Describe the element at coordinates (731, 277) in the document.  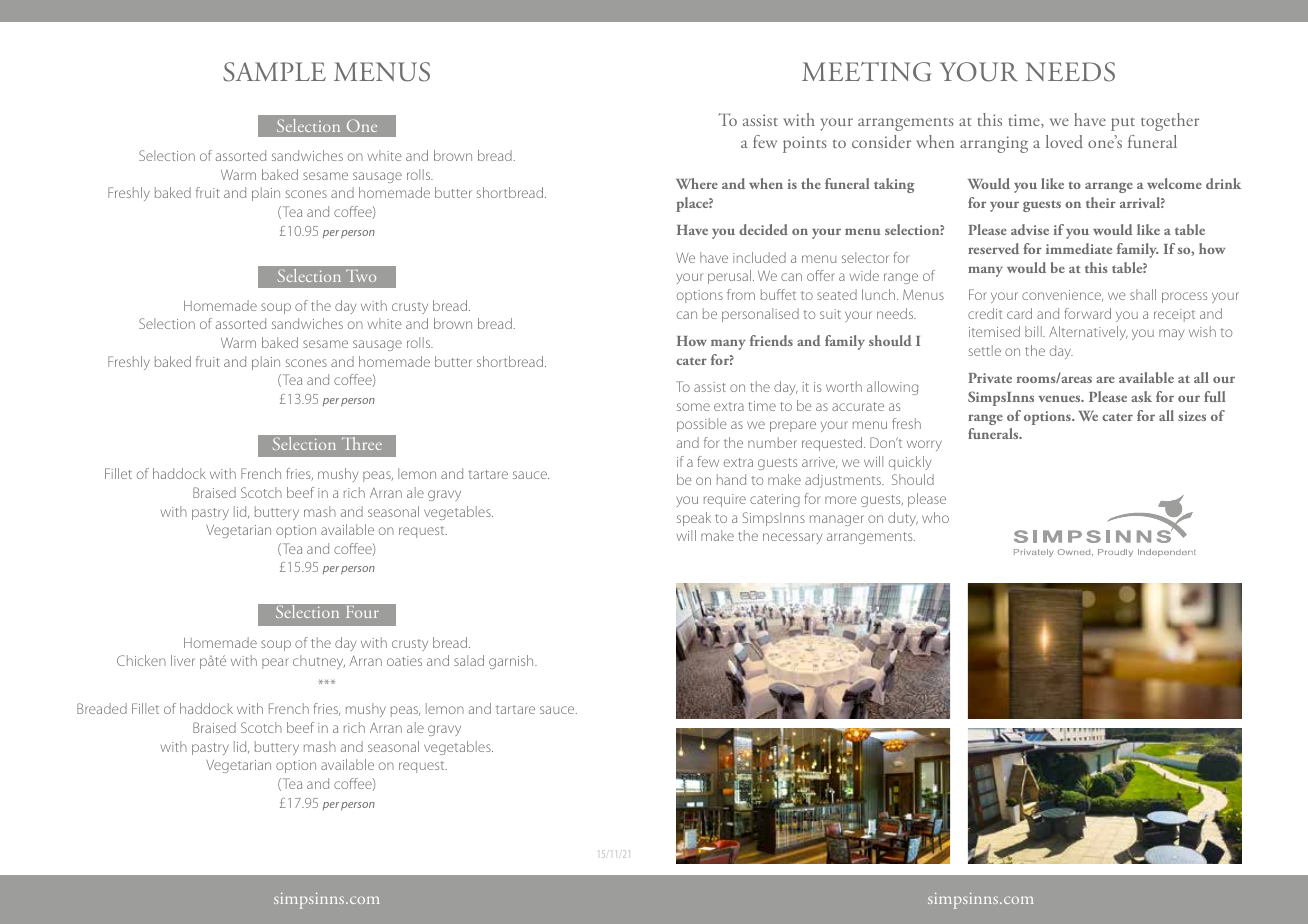
I see `perusal` at that location.
